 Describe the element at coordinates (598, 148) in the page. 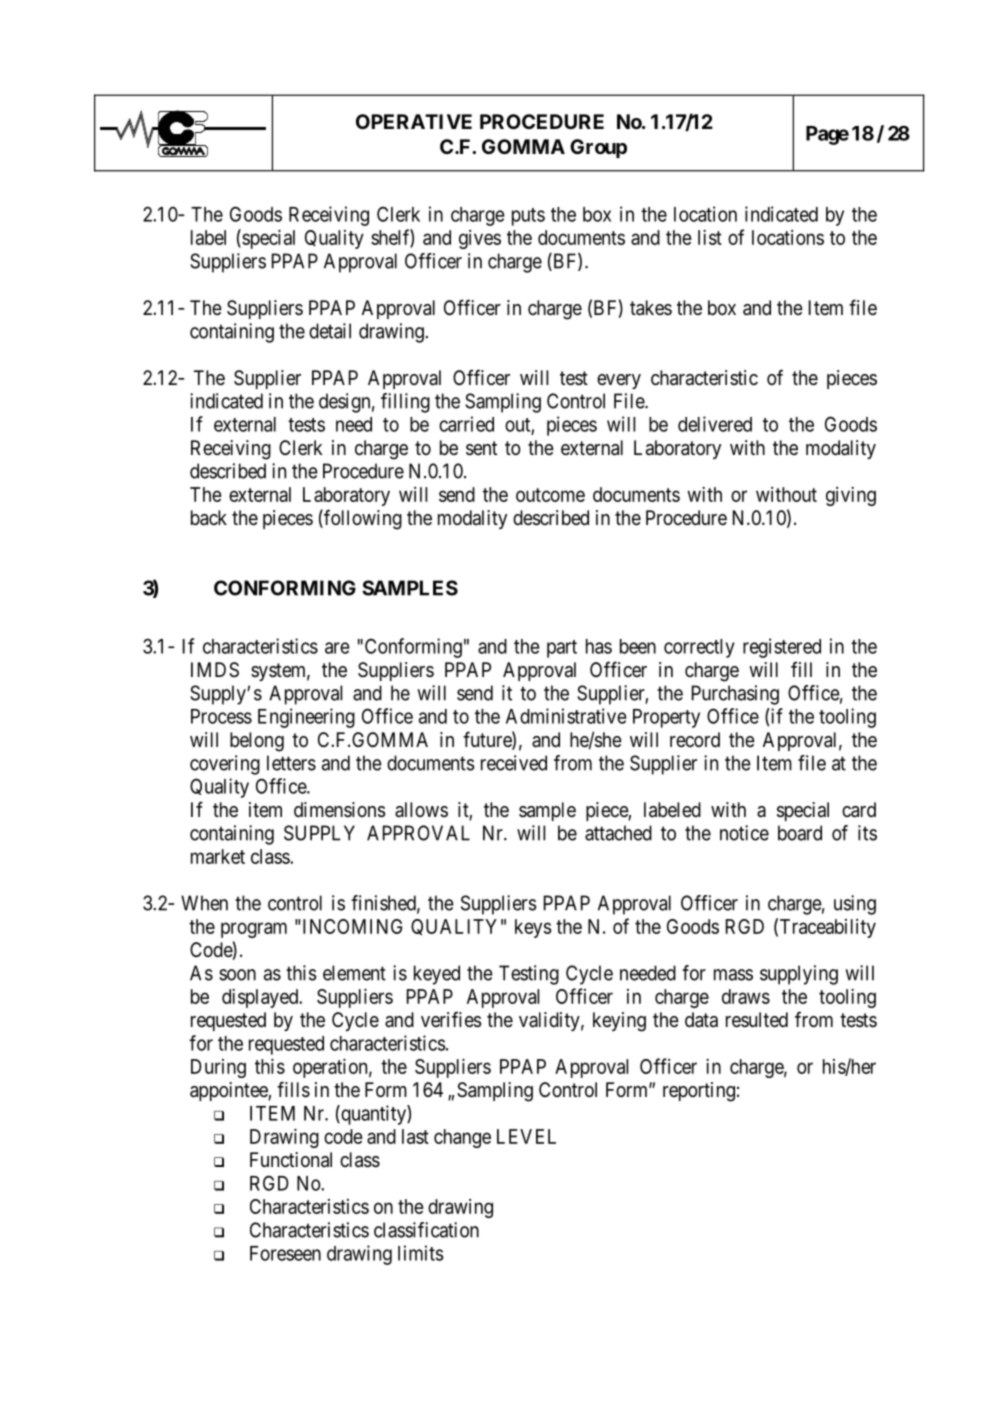

I see `Group` at that location.
